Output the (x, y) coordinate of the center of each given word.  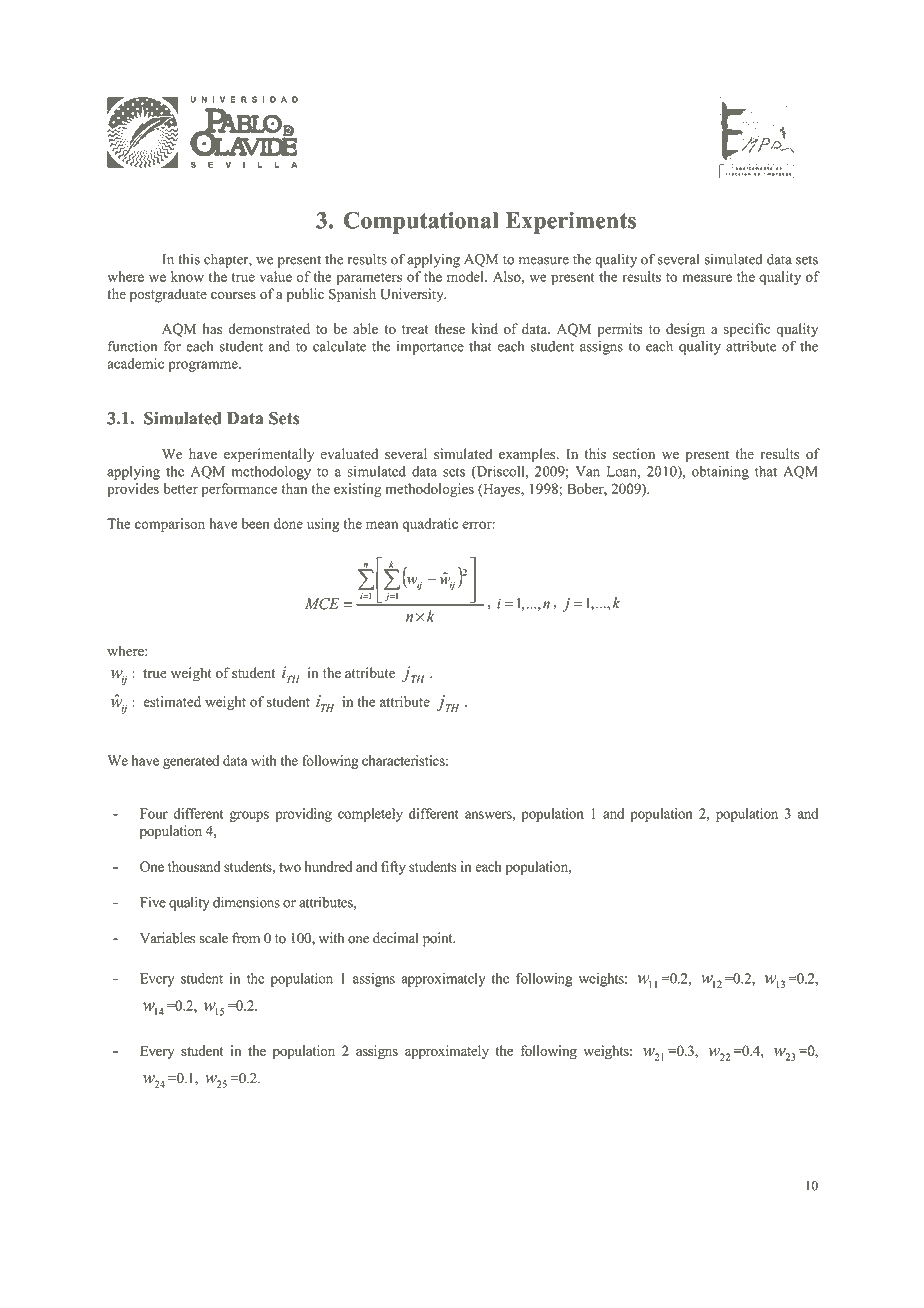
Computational (421, 222)
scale (213, 938)
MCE (322, 604)
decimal (396, 938)
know (187, 276)
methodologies (429, 490)
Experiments (571, 223)
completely (370, 815)
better (181, 488)
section (634, 454)
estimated (172, 701)
